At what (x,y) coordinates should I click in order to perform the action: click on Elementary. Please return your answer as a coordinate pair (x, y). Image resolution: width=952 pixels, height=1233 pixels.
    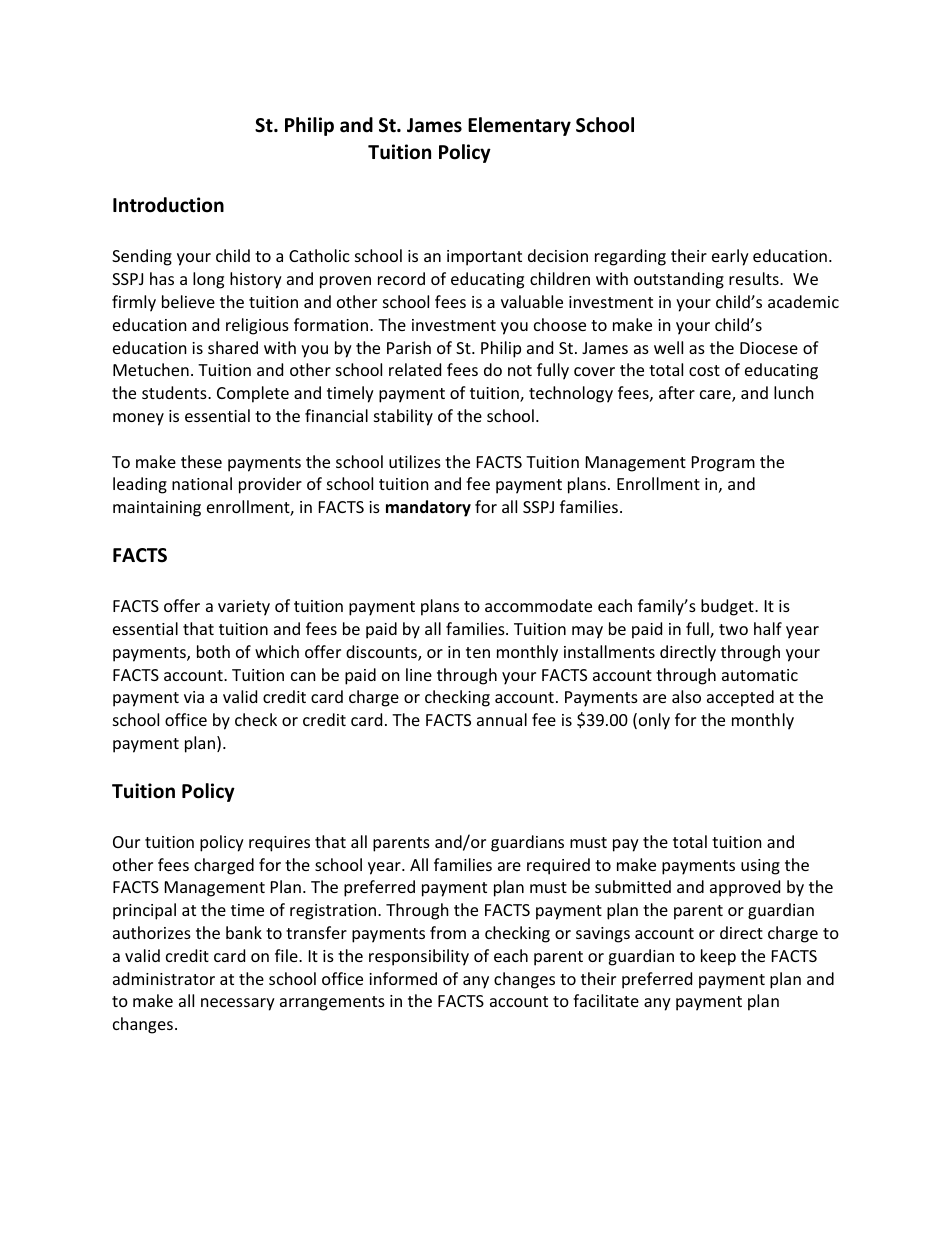
    Looking at the image, I should click on (519, 126).
